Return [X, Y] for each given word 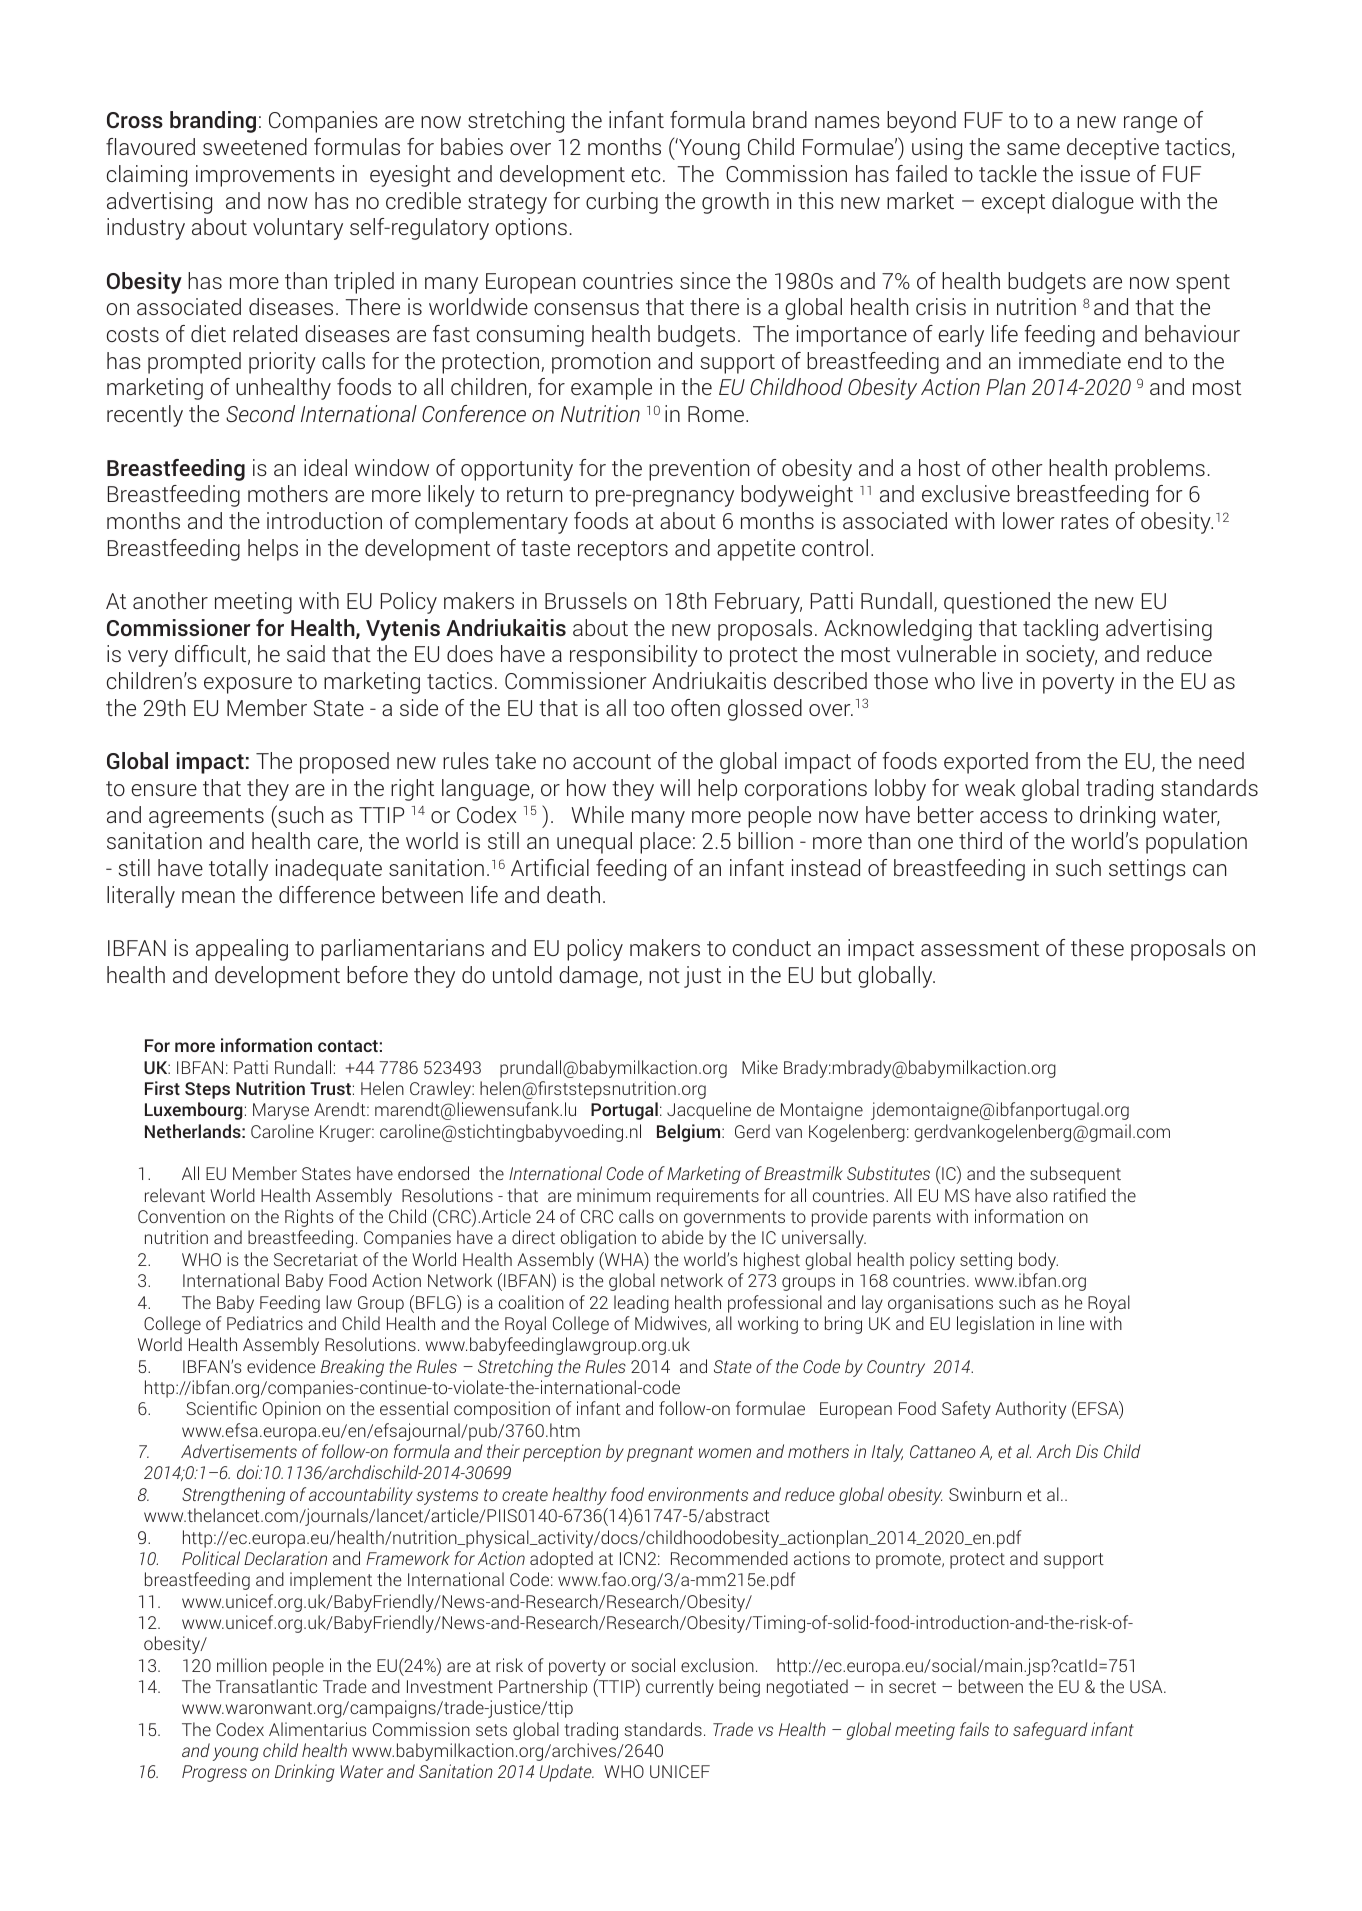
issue [1105, 173]
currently [680, 1688]
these [1097, 947]
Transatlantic [266, 1686]
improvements [265, 176]
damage [599, 977]
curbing [622, 203]
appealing [242, 950]
